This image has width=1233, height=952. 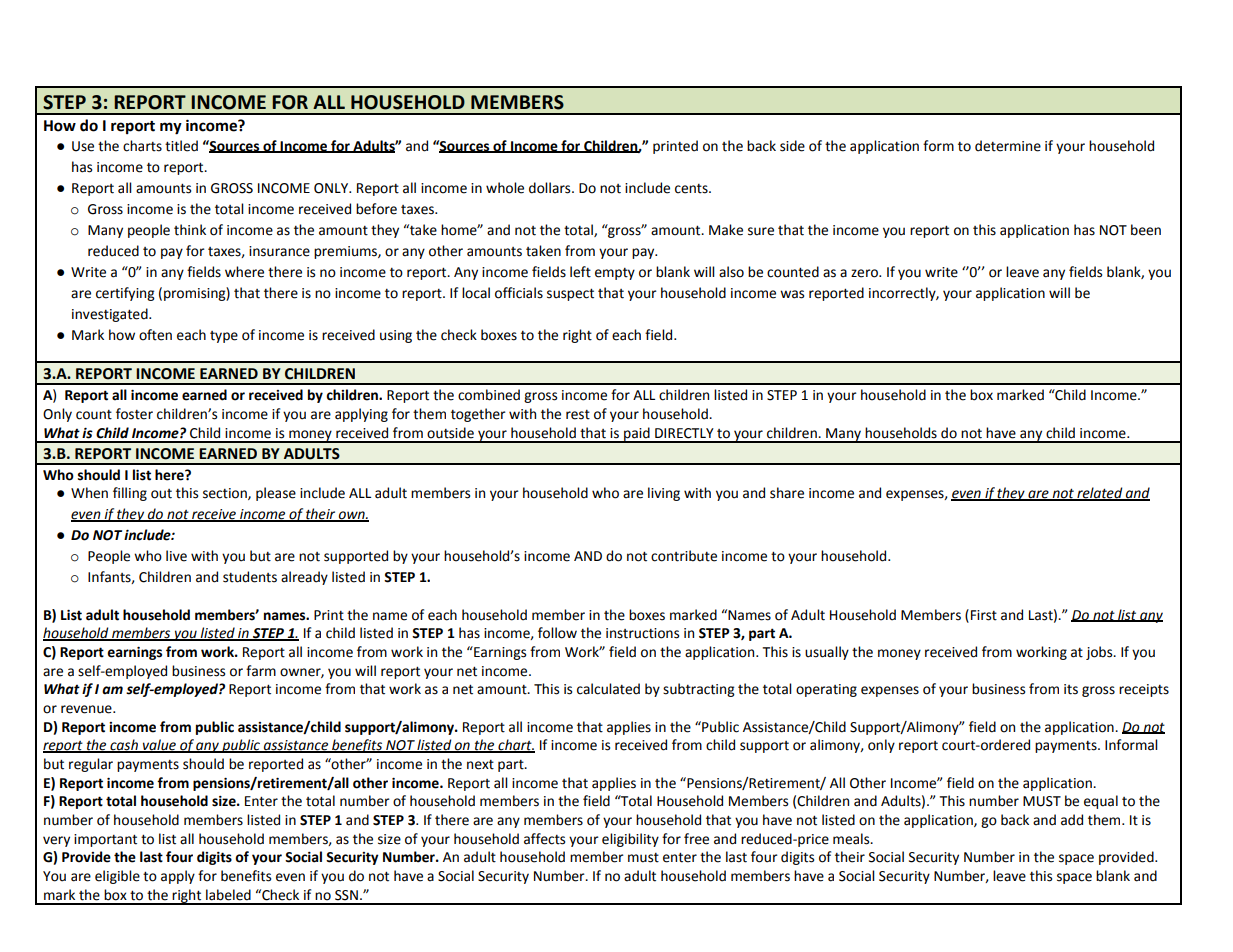 What do you see at coordinates (630, 840) in the image?
I see `eligibility` at bounding box center [630, 840].
